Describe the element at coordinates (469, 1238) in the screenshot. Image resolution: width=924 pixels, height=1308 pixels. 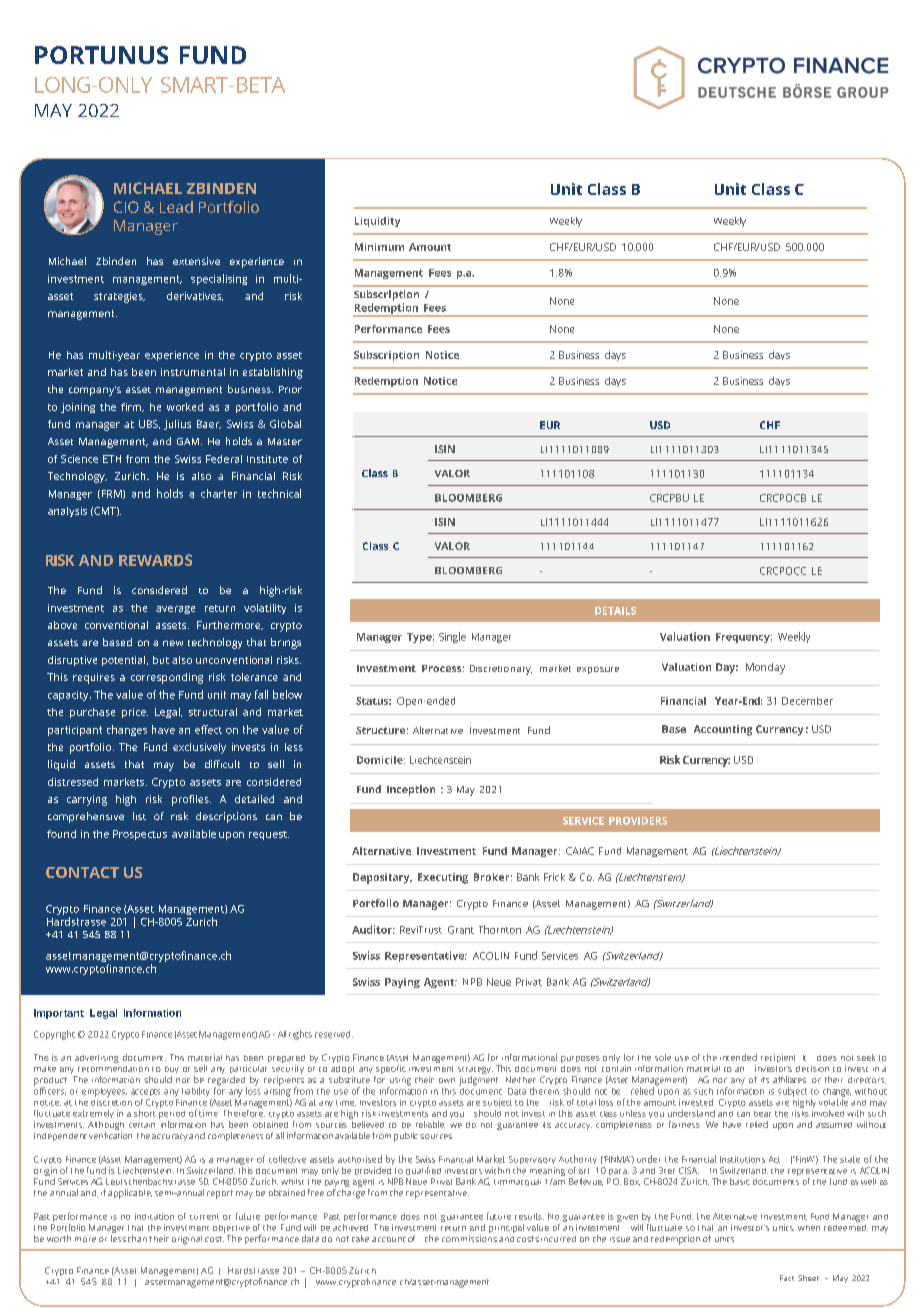
I see `commissions` at that location.
